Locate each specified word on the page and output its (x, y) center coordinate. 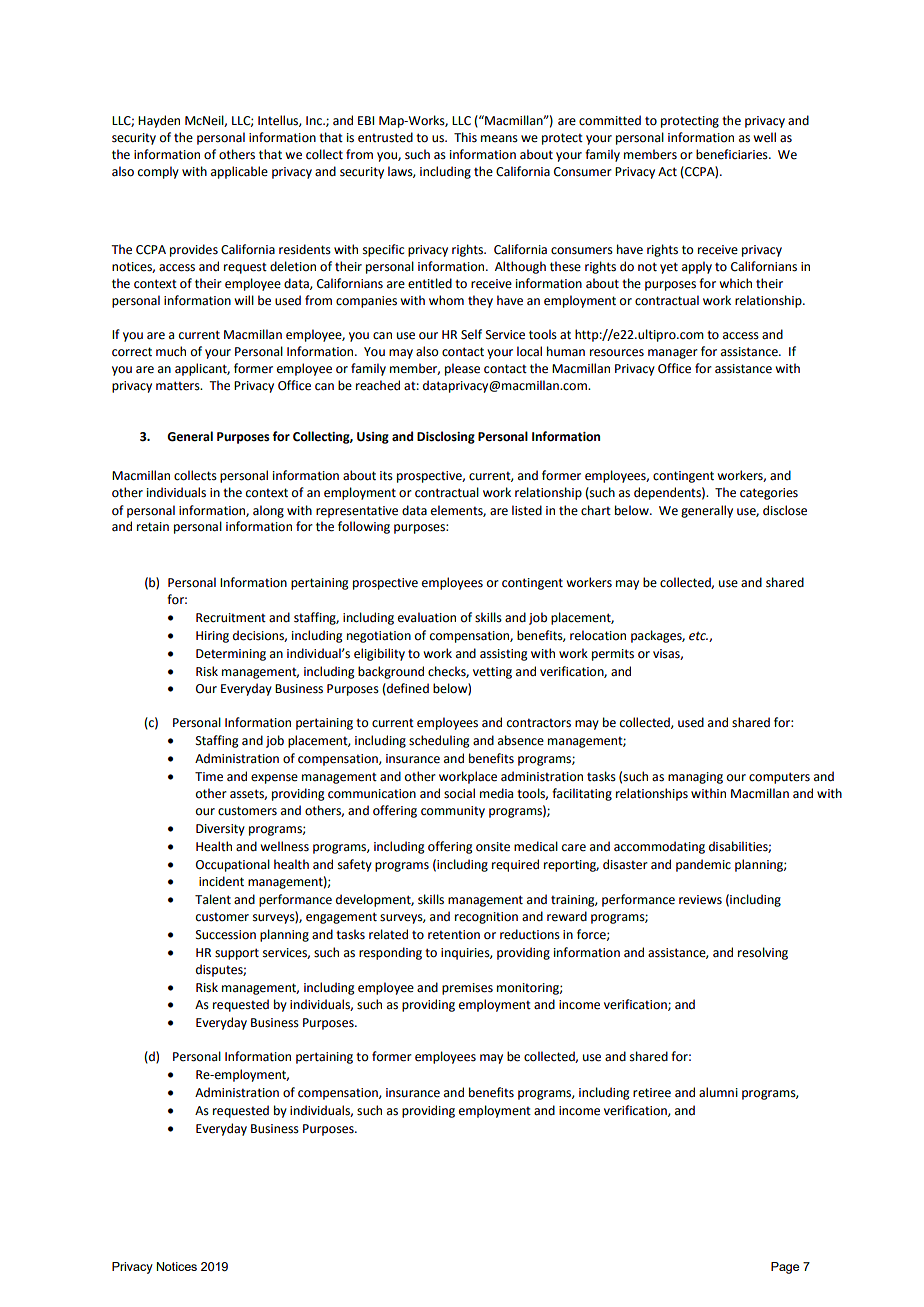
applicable (239, 172)
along (268, 511)
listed (527, 510)
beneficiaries (733, 154)
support (237, 954)
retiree (652, 1093)
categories (769, 494)
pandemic (703, 865)
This (465, 137)
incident (221, 881)
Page (785, 1268)
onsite (493, 847)
